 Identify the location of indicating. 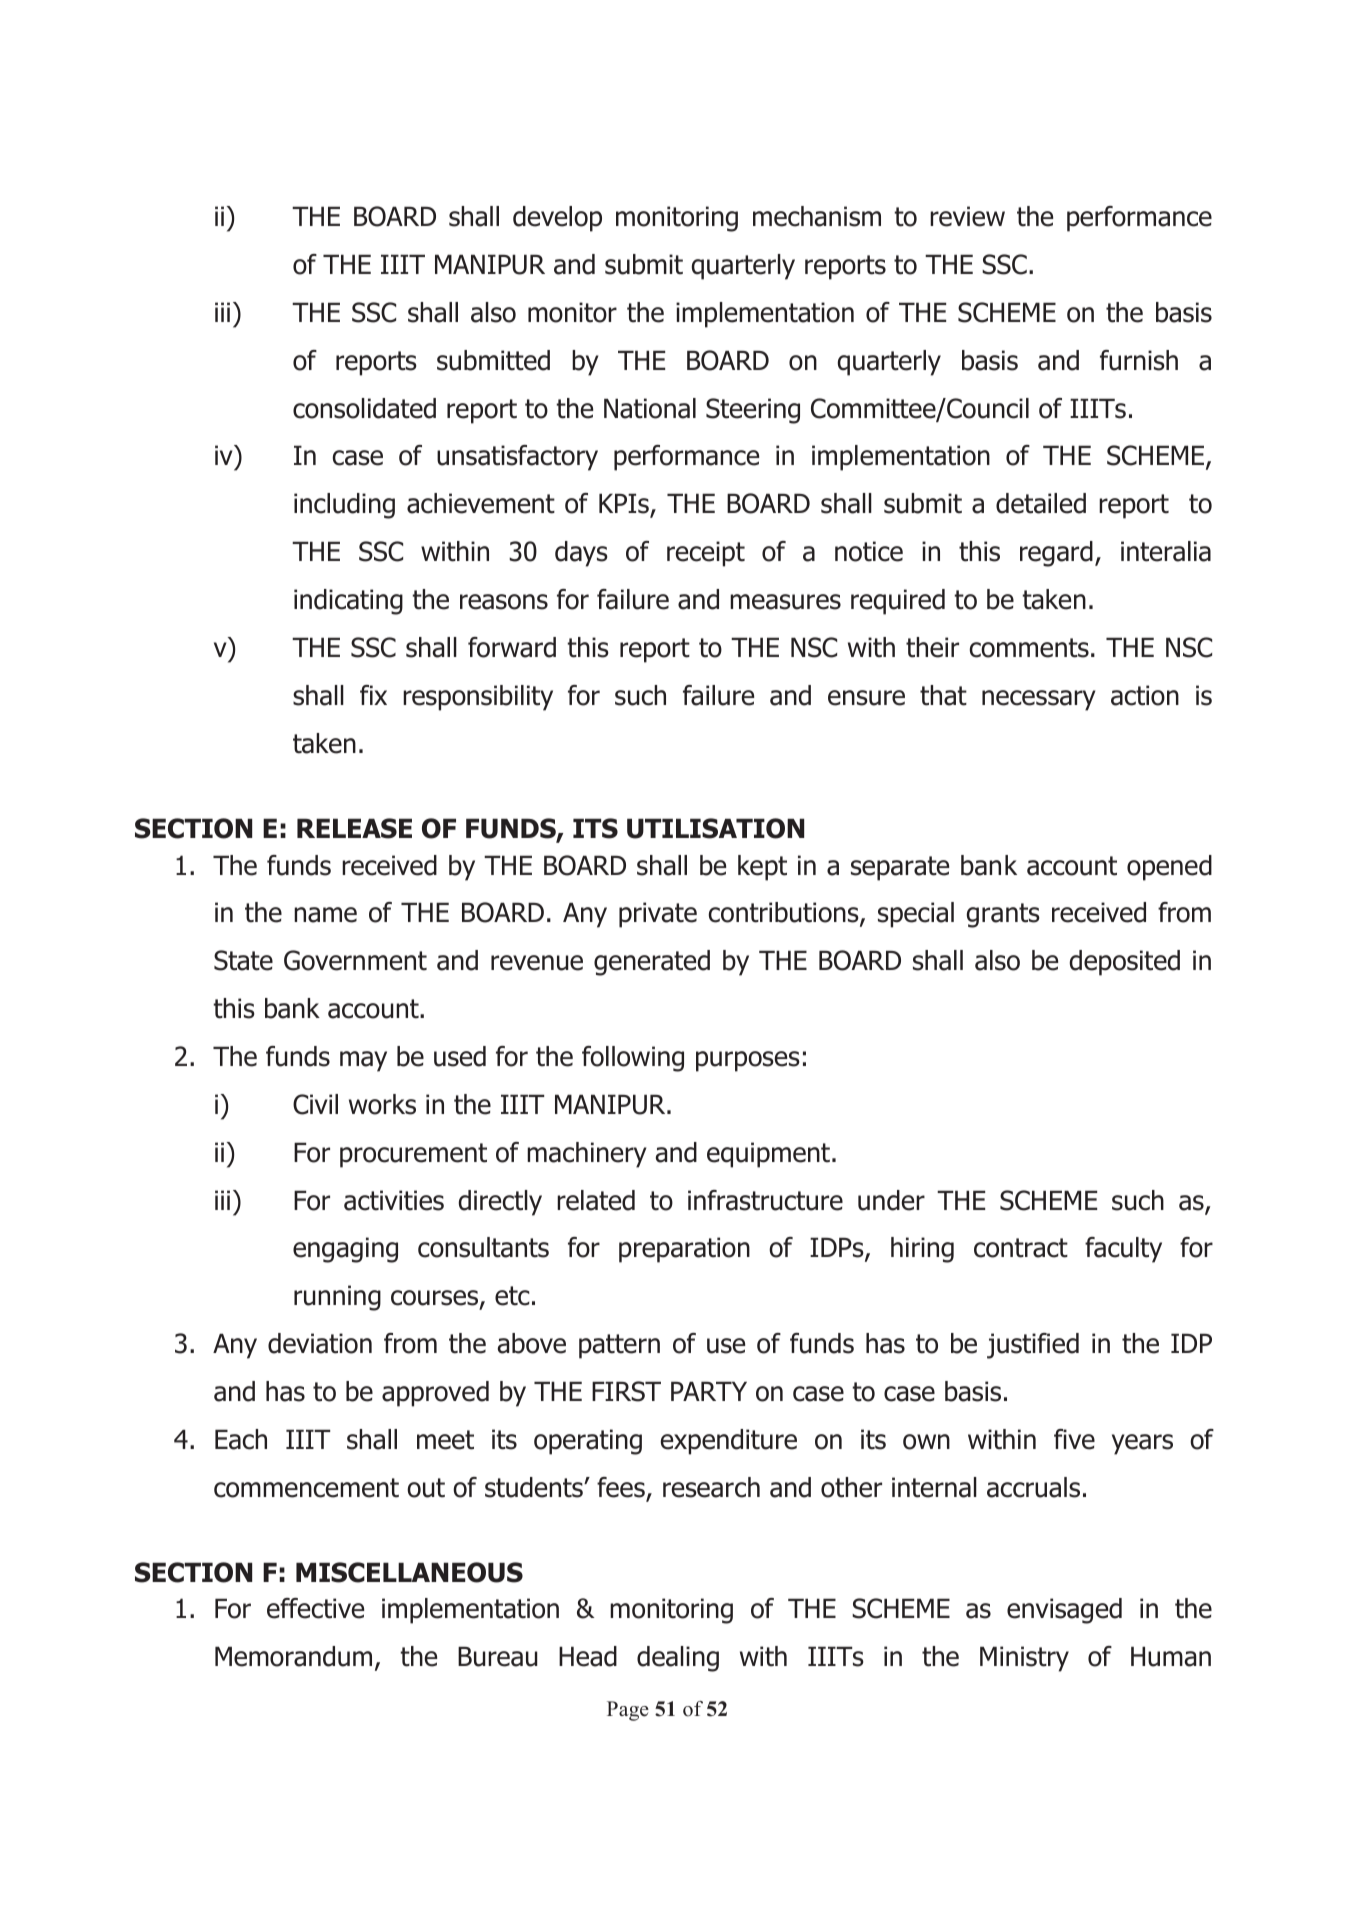
(348, 602).
